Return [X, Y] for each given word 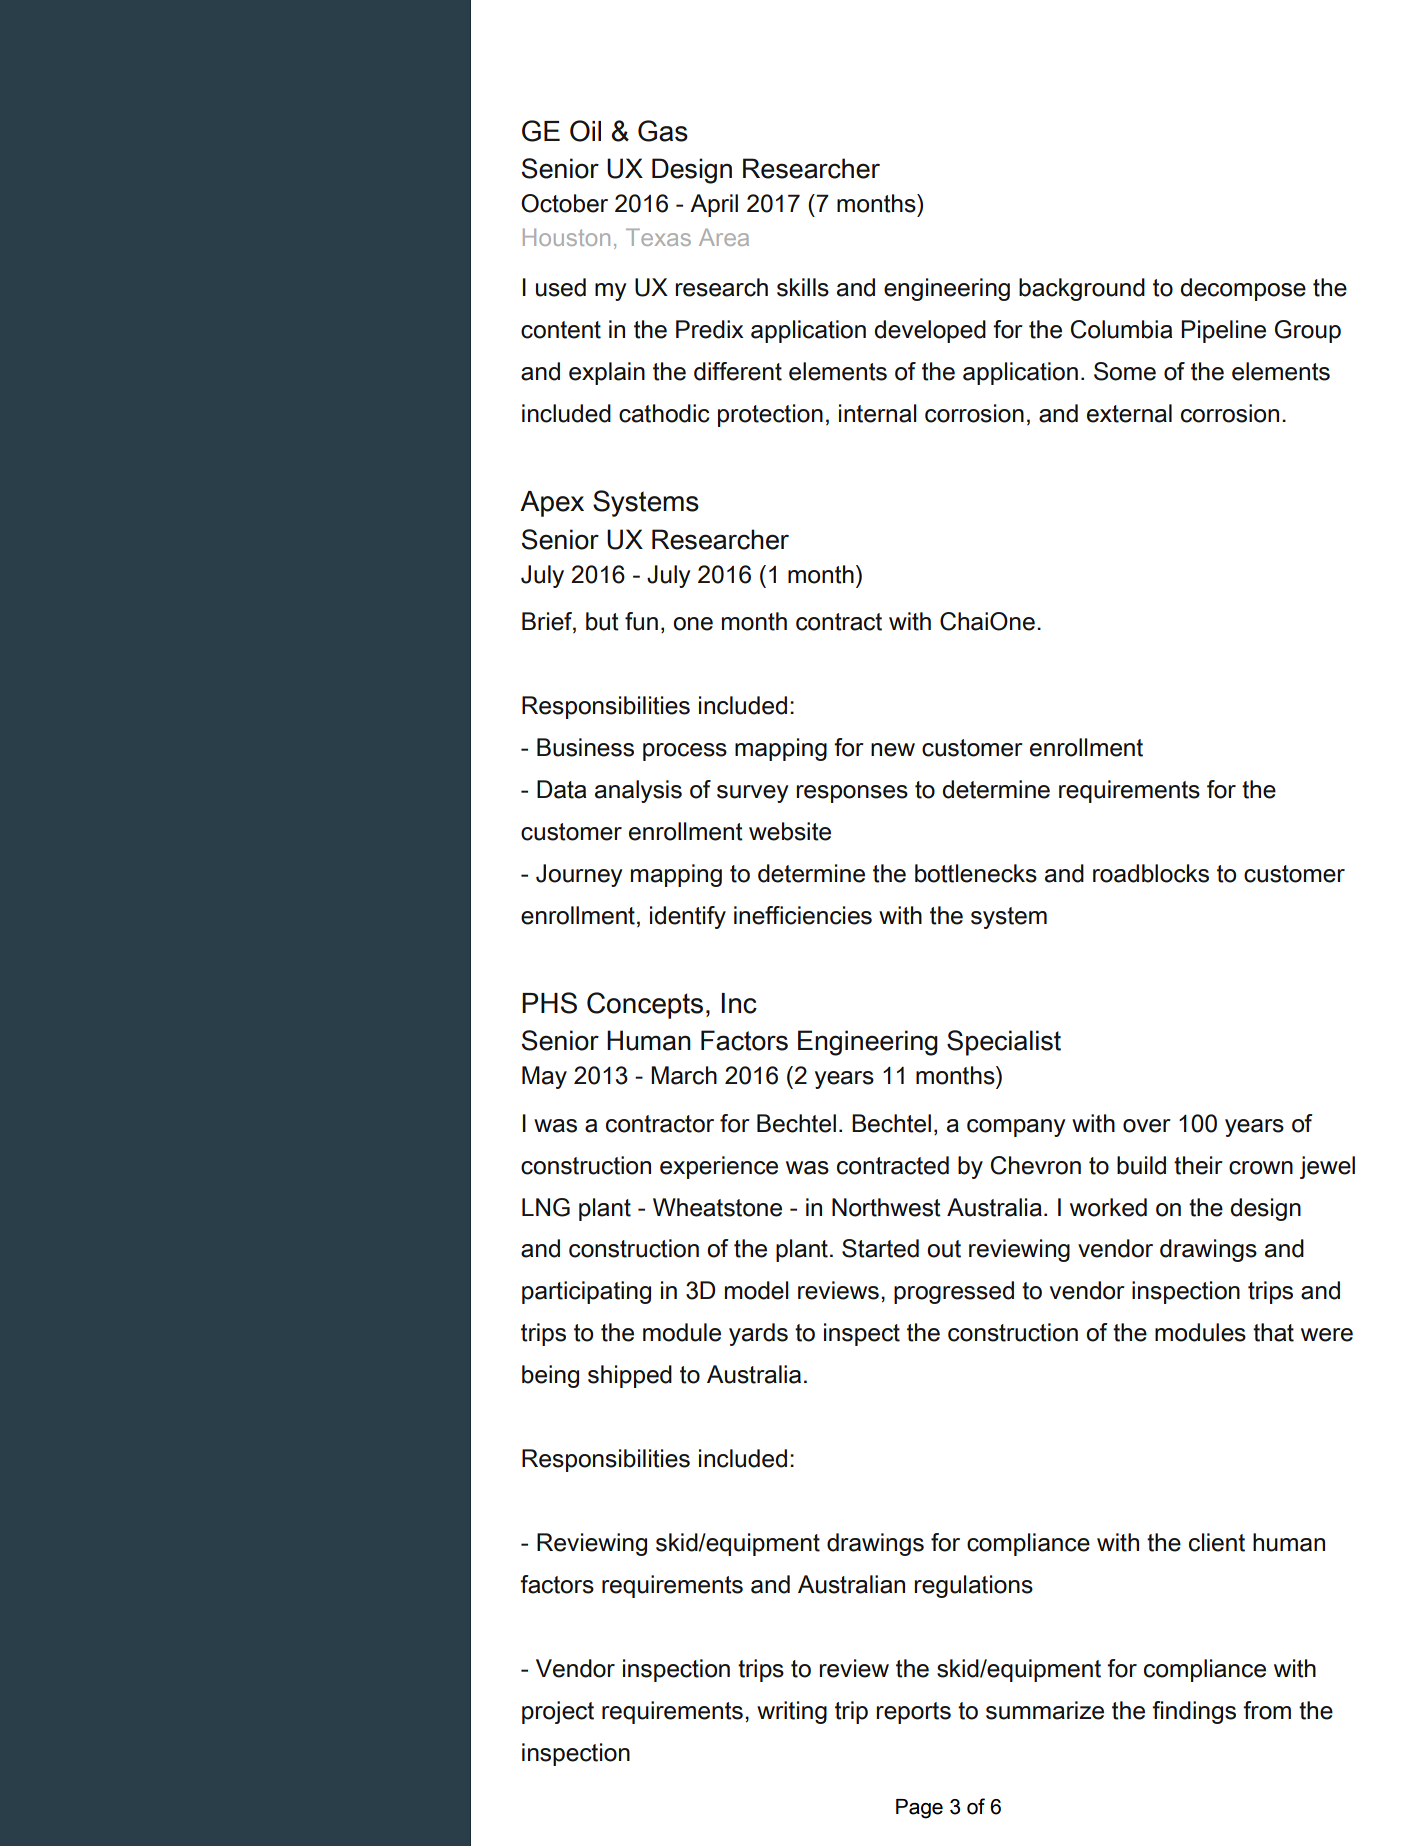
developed [930, 331]
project [558, 1712]
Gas [663, 131]
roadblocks [1151, 873]
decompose [1243, 289]
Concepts [645, 1005]
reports [913, 1713]
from [1267, 1710]
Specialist [1004, 1043]
